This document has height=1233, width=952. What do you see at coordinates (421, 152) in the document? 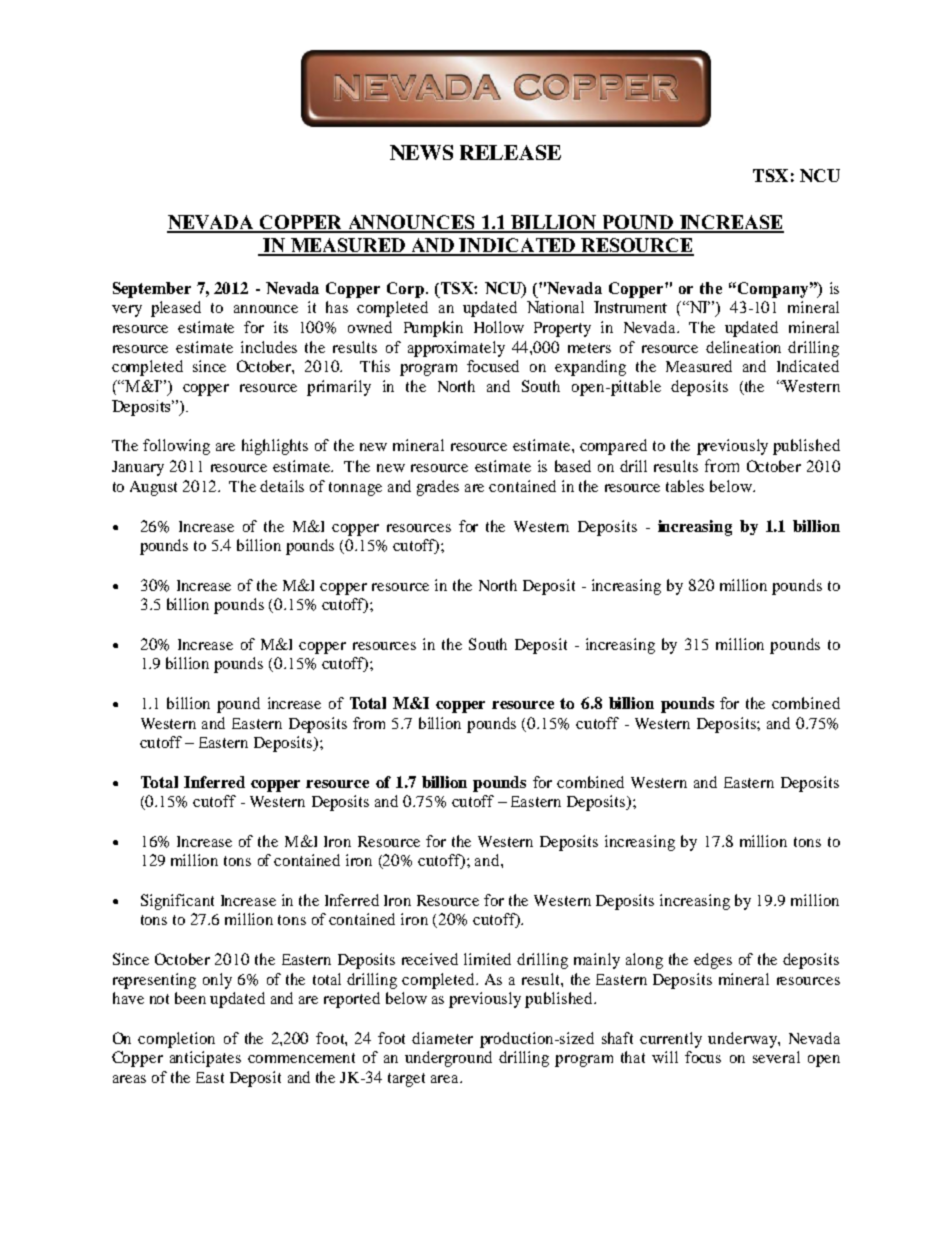
I see `NEWS` at bounding box center [421, 152].
